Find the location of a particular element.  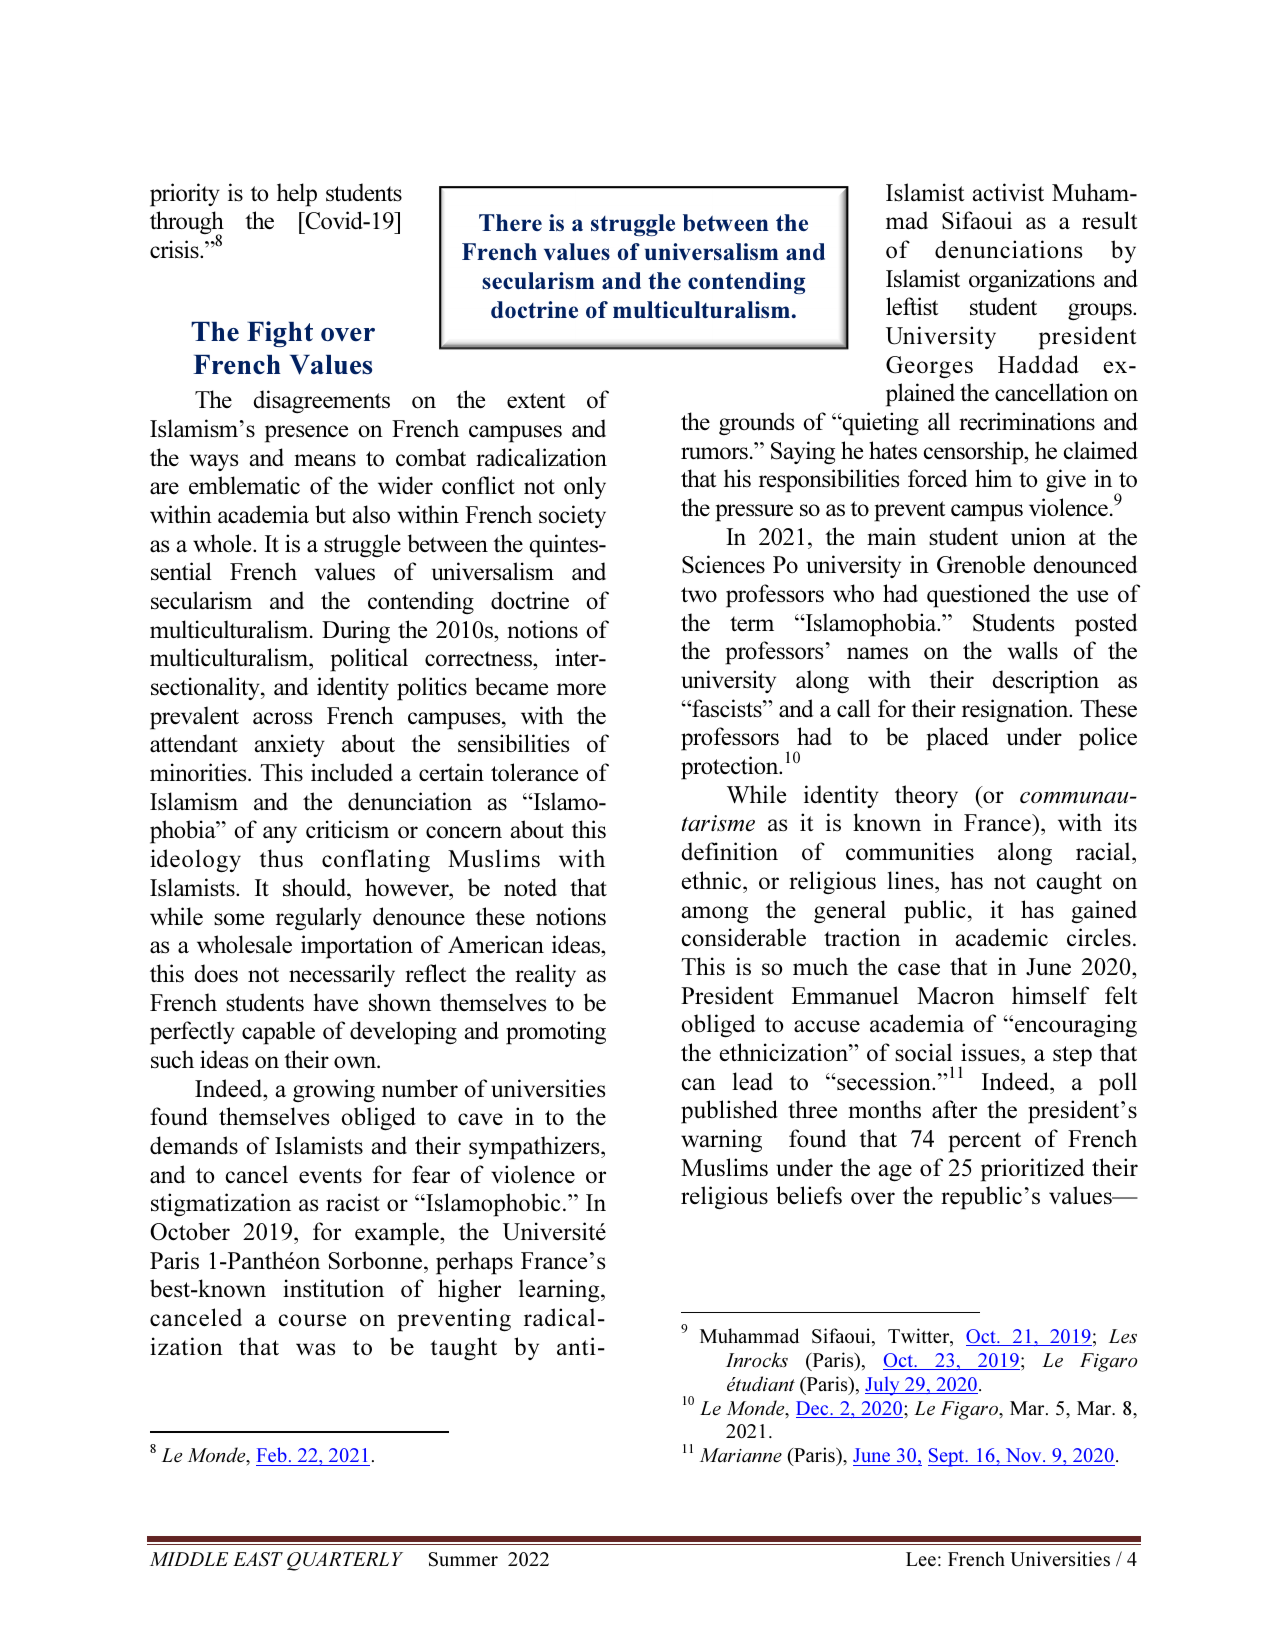

EAST is located at coordinates (258, 1559).
